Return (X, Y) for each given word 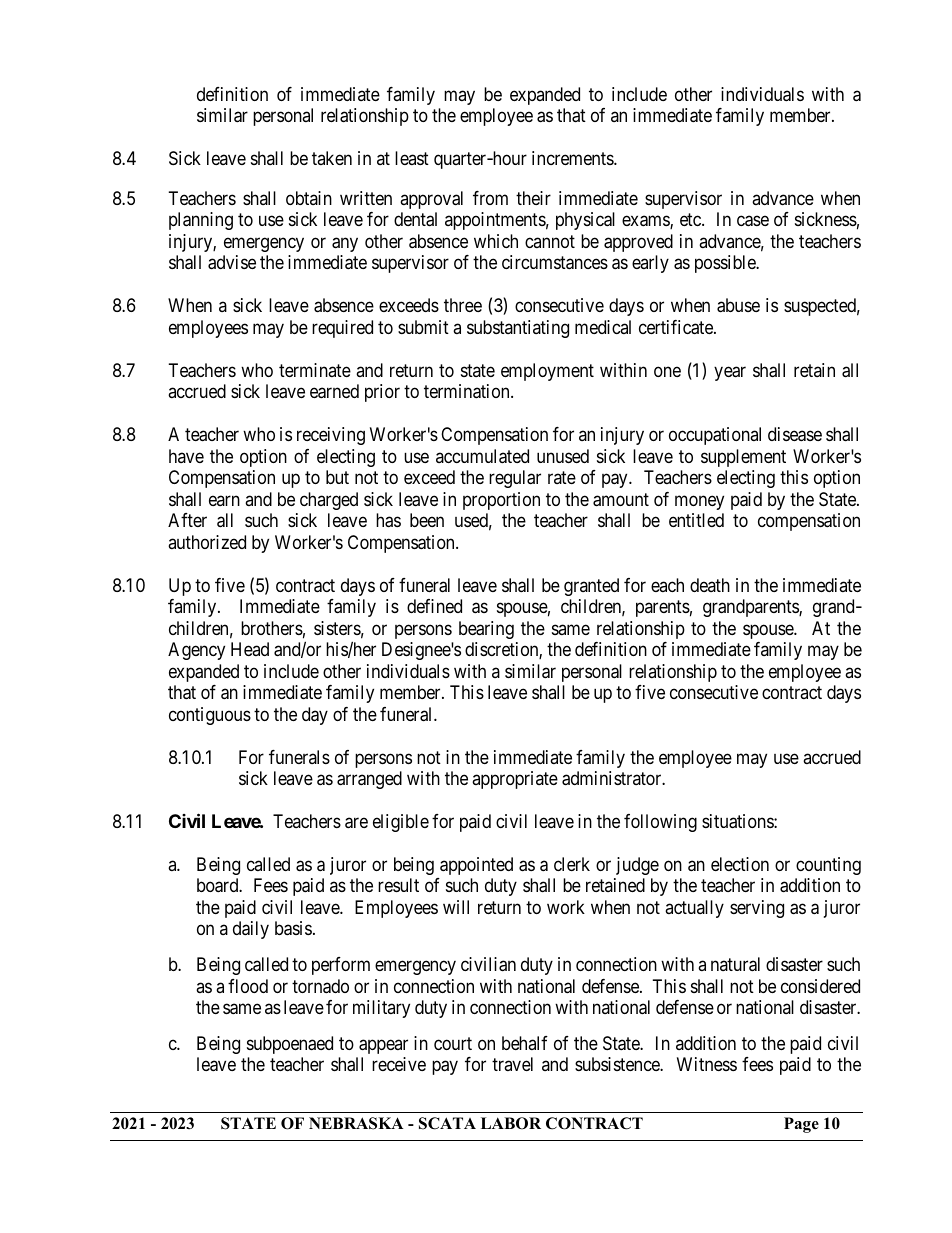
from (490, 198)
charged (329, 501)
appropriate (515, 780)
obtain (309, 198)
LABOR (511, 1123)
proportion (501, 501)
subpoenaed (290, 1045)
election (740, 864)
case (753, 221)
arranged (369, 780)
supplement (743, 458)
